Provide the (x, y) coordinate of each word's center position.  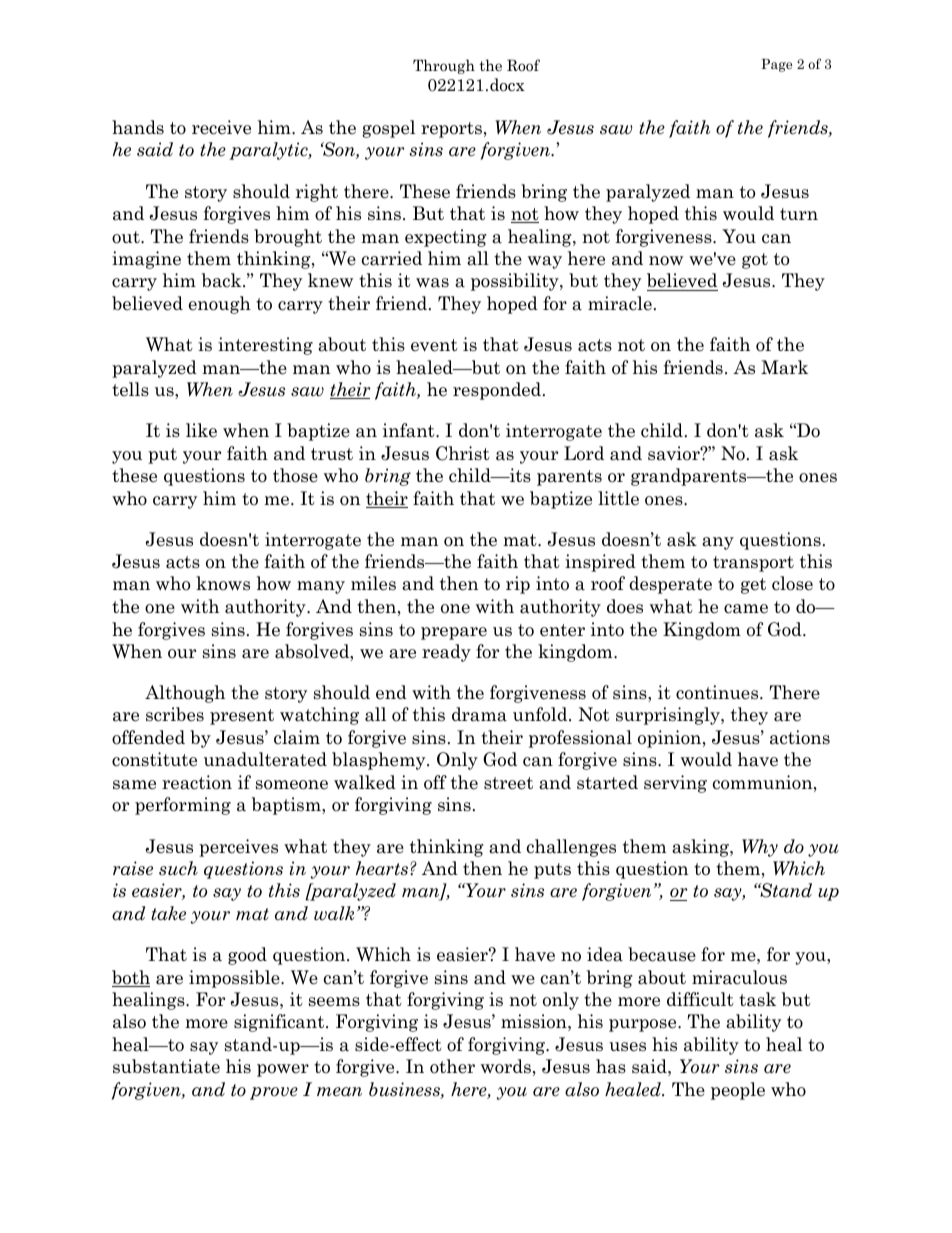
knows (223, 583)
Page (776, 65)
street (508, 783)
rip (518, 585)
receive (221, 127)
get (753, 586)
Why (760, 848)
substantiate (166, 1066)
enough (220, 305)
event (434, 345)
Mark (784, 367)
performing (183, 806)
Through (444, 66)
